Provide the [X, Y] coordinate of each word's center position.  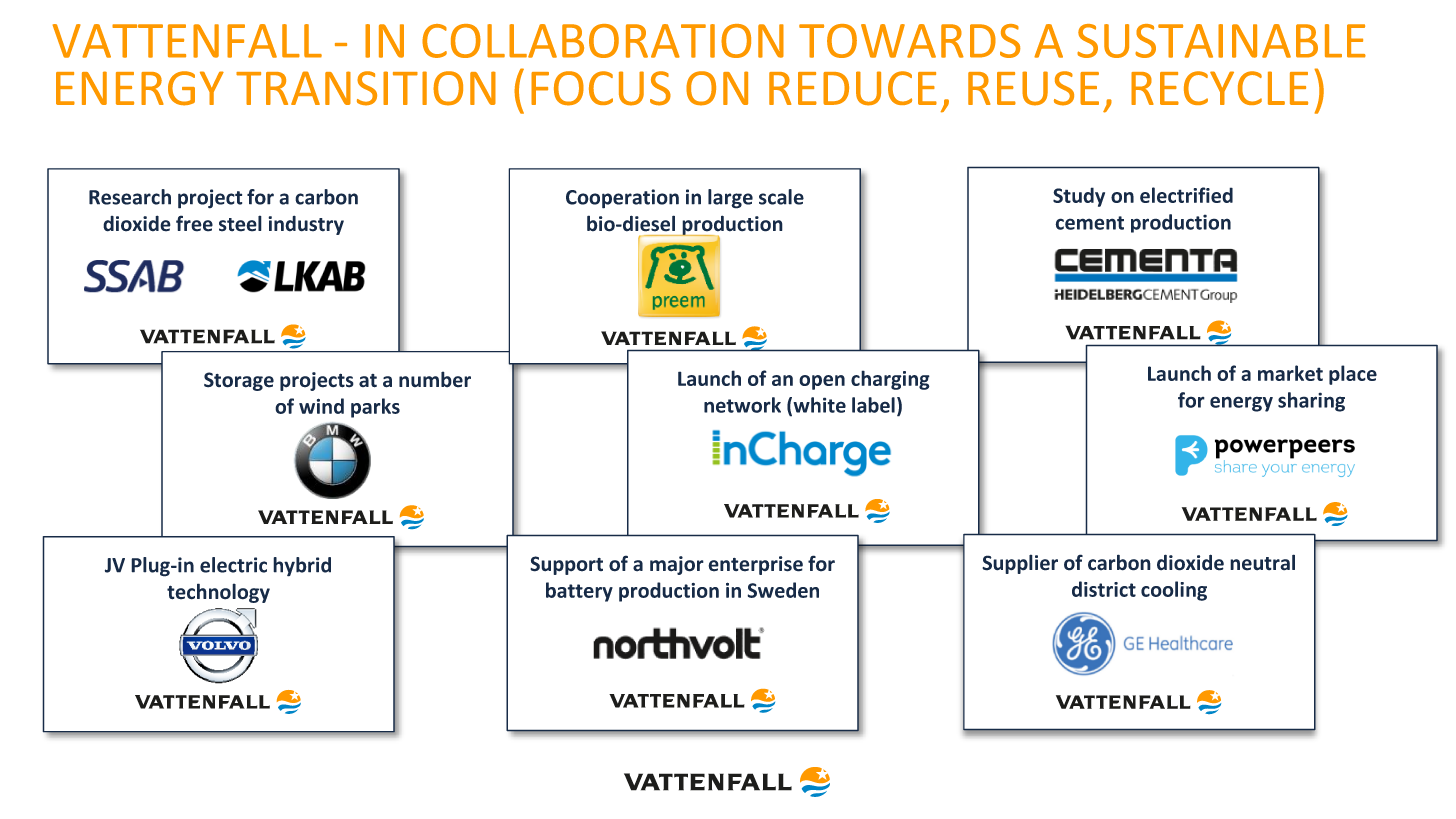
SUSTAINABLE [1221, 41]
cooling [1174, 591]
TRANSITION [366, 88]
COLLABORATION [603, 41]
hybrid [302, 567]
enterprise [755, 565]
